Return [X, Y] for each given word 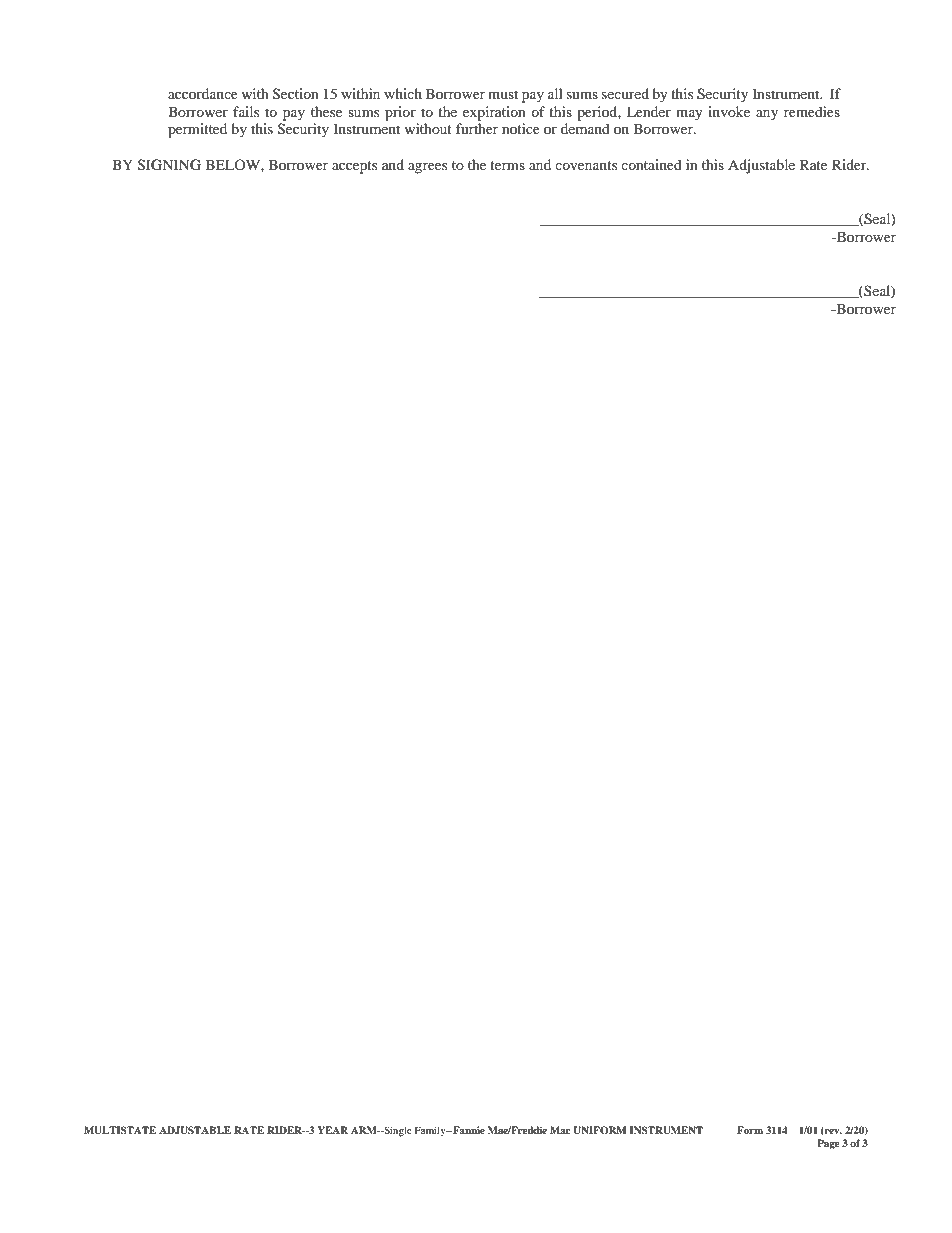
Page [828, 1144]
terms [507, 165]
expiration [494, 113]
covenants [586, 165]
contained [651, 164]
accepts [354, 167]
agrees [427, 168]
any [767, 115]
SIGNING [169, 165]
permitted [197, 130]
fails [246, 111]
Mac [560, 1130]
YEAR [333, 1130]
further [477, 128]
